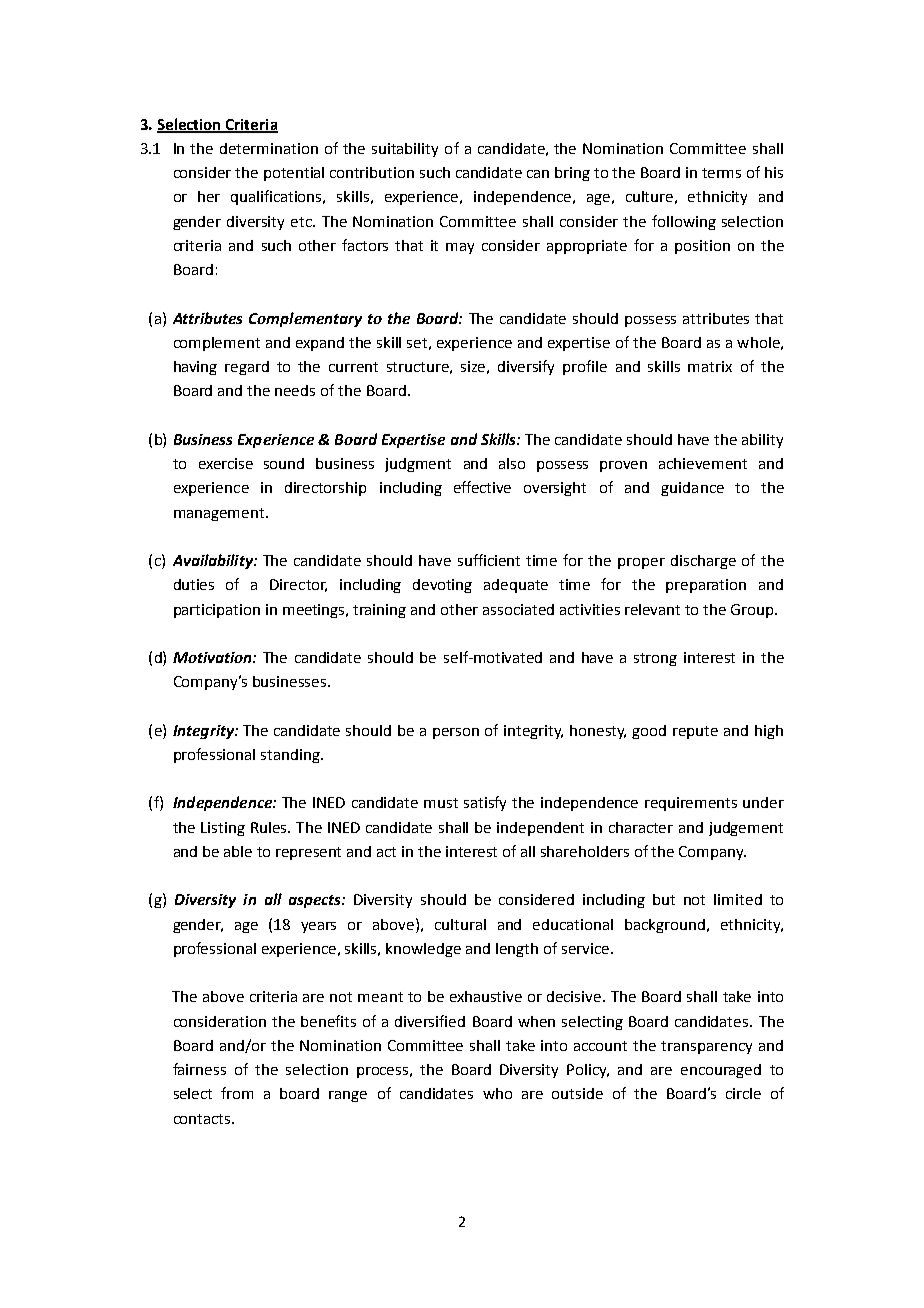  What do you see at coordinates (738, 899) in the page?
I see `limited` at bounding box center [738, 899].
